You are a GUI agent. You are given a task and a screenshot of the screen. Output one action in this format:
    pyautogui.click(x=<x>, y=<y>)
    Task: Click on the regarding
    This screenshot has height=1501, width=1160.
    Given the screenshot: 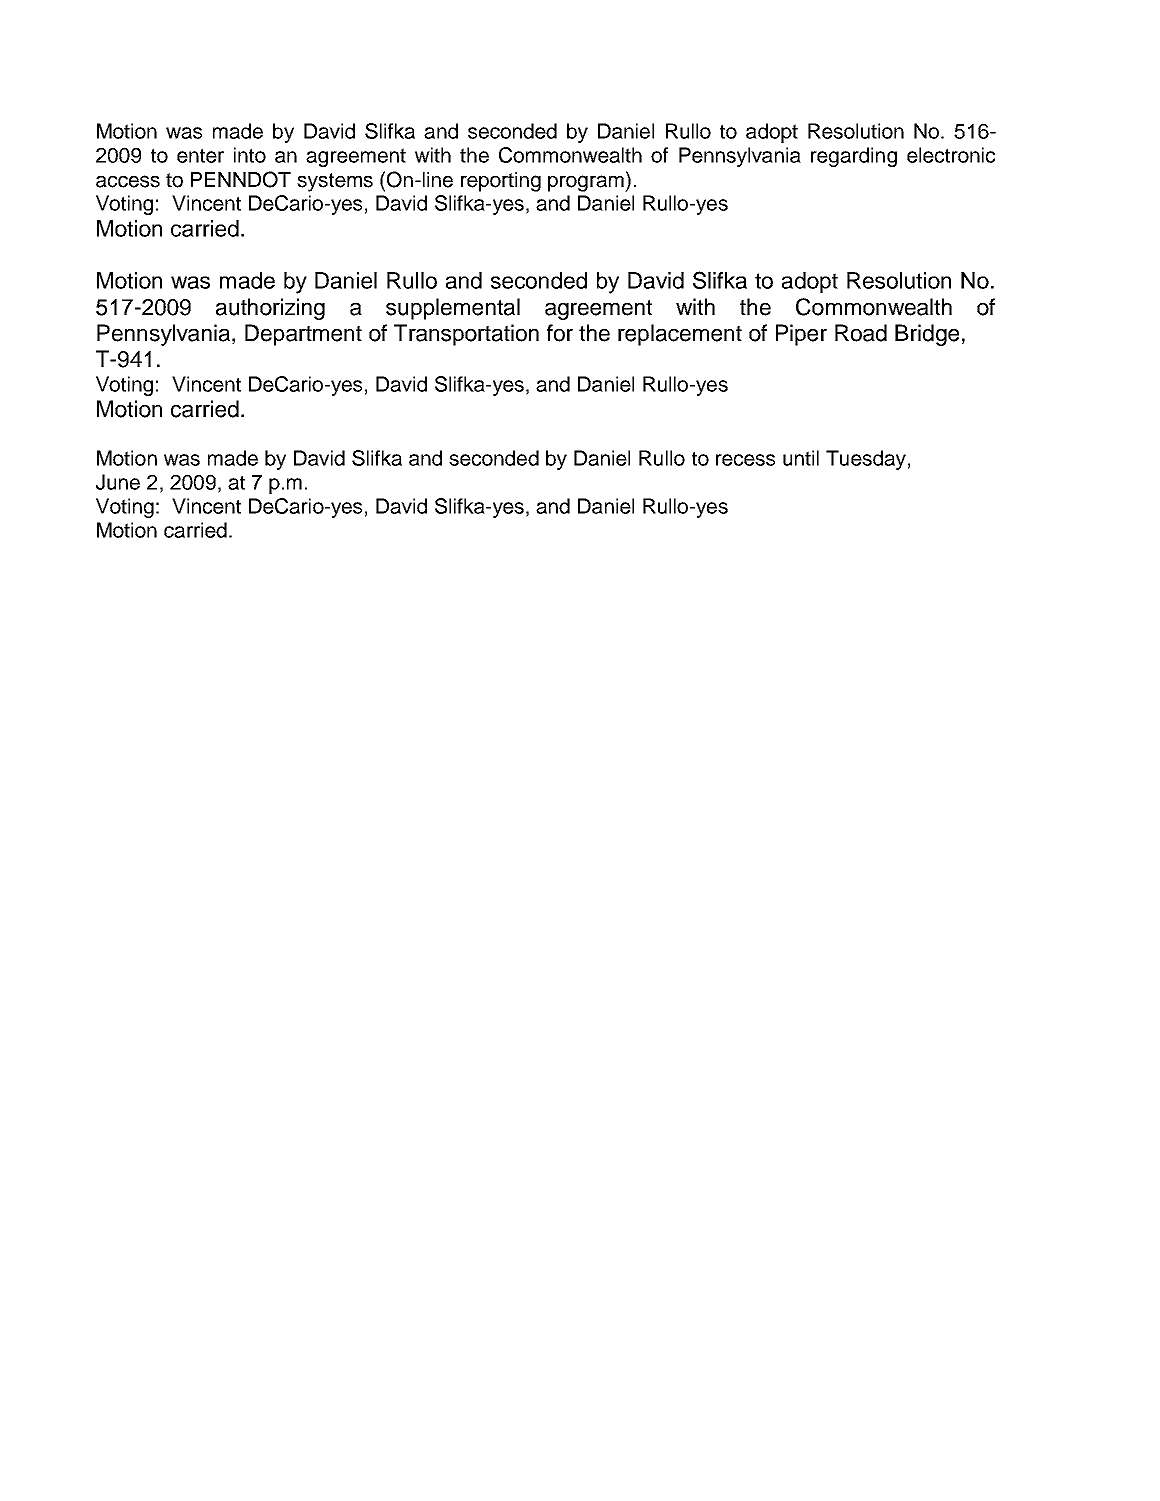 What is the action you would take?
    pyautogui.click(x=854, y=157)
